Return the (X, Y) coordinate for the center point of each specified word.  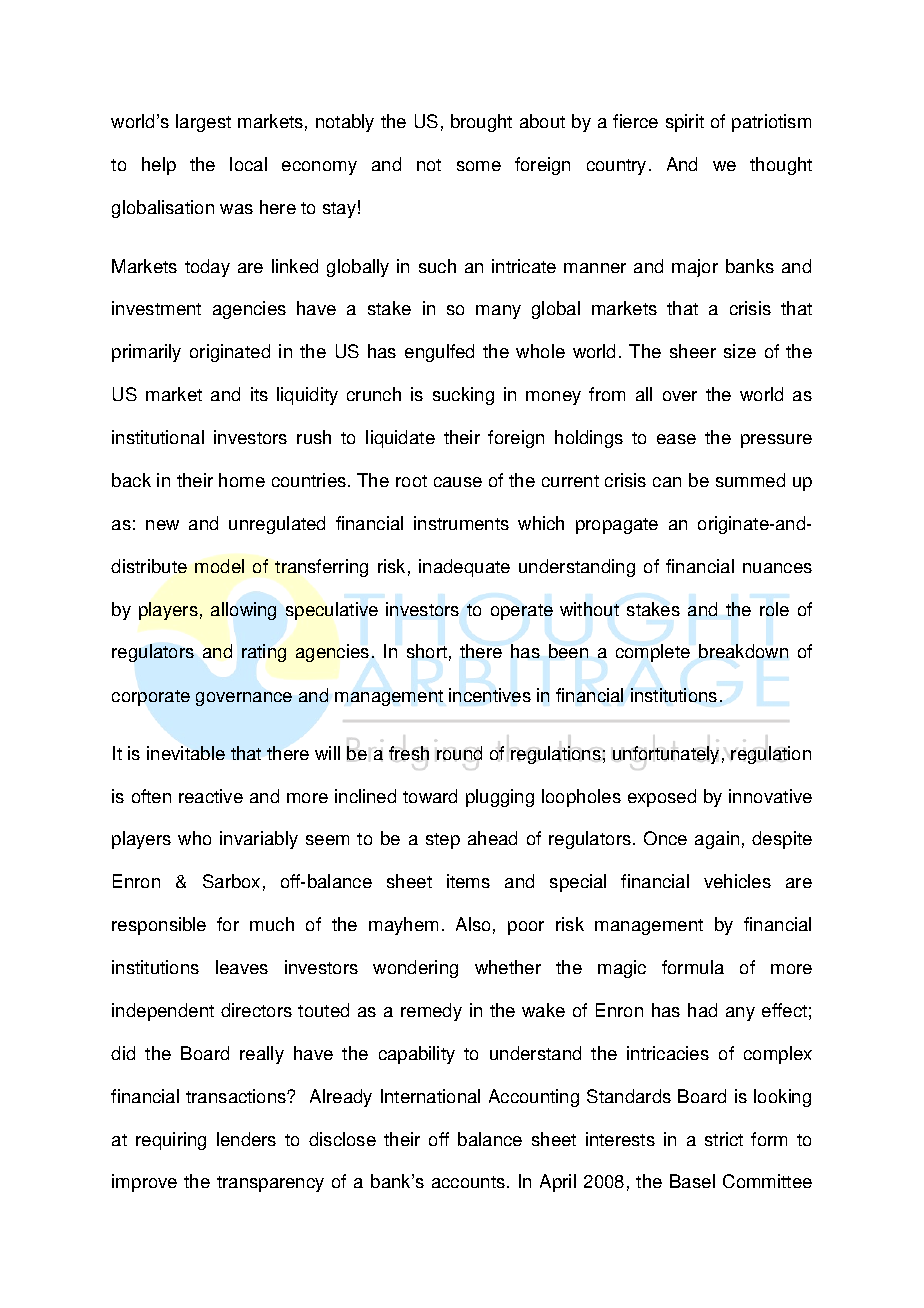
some (479, 166)
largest (203, 123)
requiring (171, 1141)
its (259, 394)
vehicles (737, 881)
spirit (685, 123)
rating (264, 653)
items (468, 881)
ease (676, 439)
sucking (463, 396)
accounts (470, 1182)
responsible (159, 926)
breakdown (743, 651)
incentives (490, 695)
